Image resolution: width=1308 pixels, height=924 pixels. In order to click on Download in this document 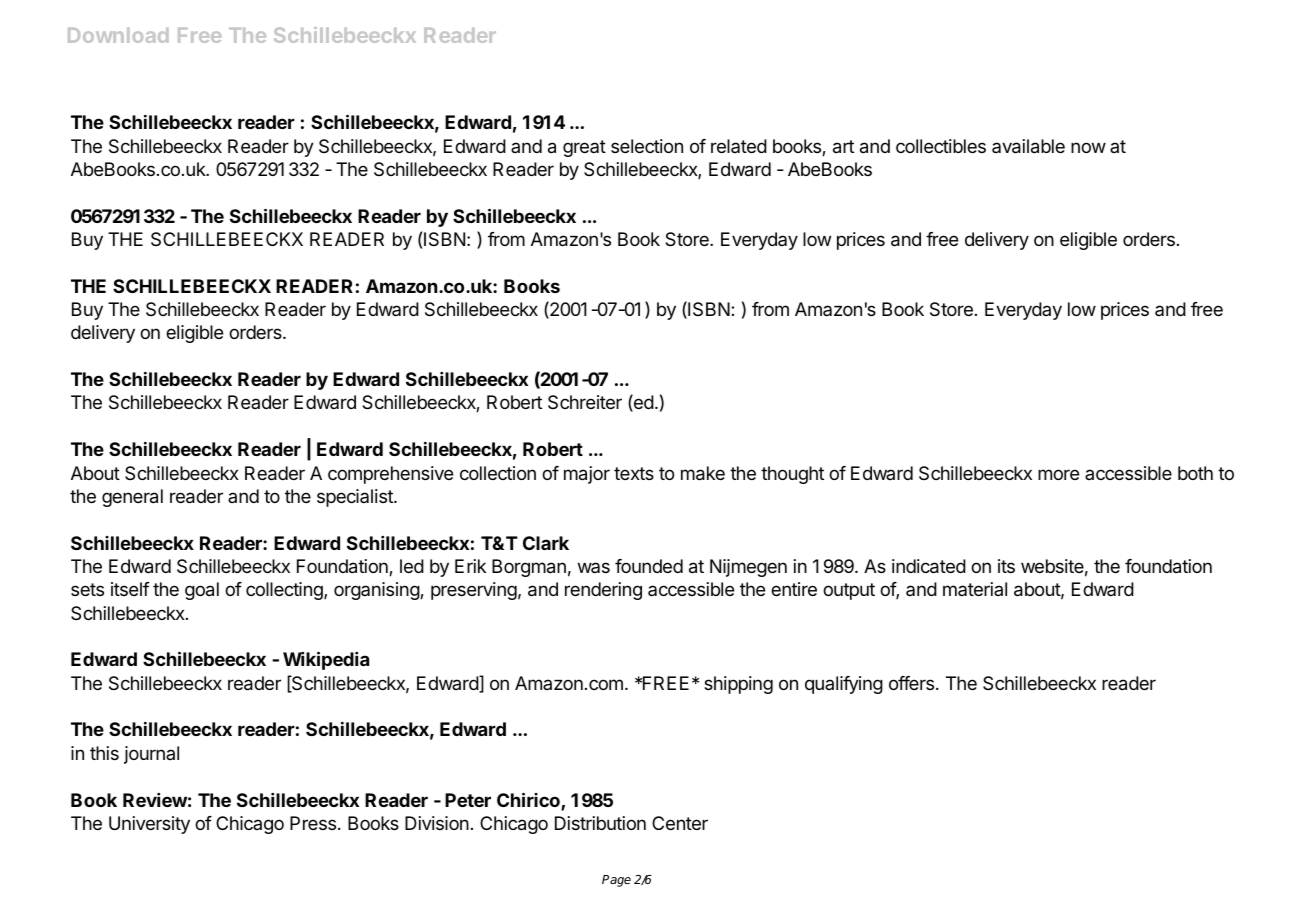, I will do `click(118, 35)`.
